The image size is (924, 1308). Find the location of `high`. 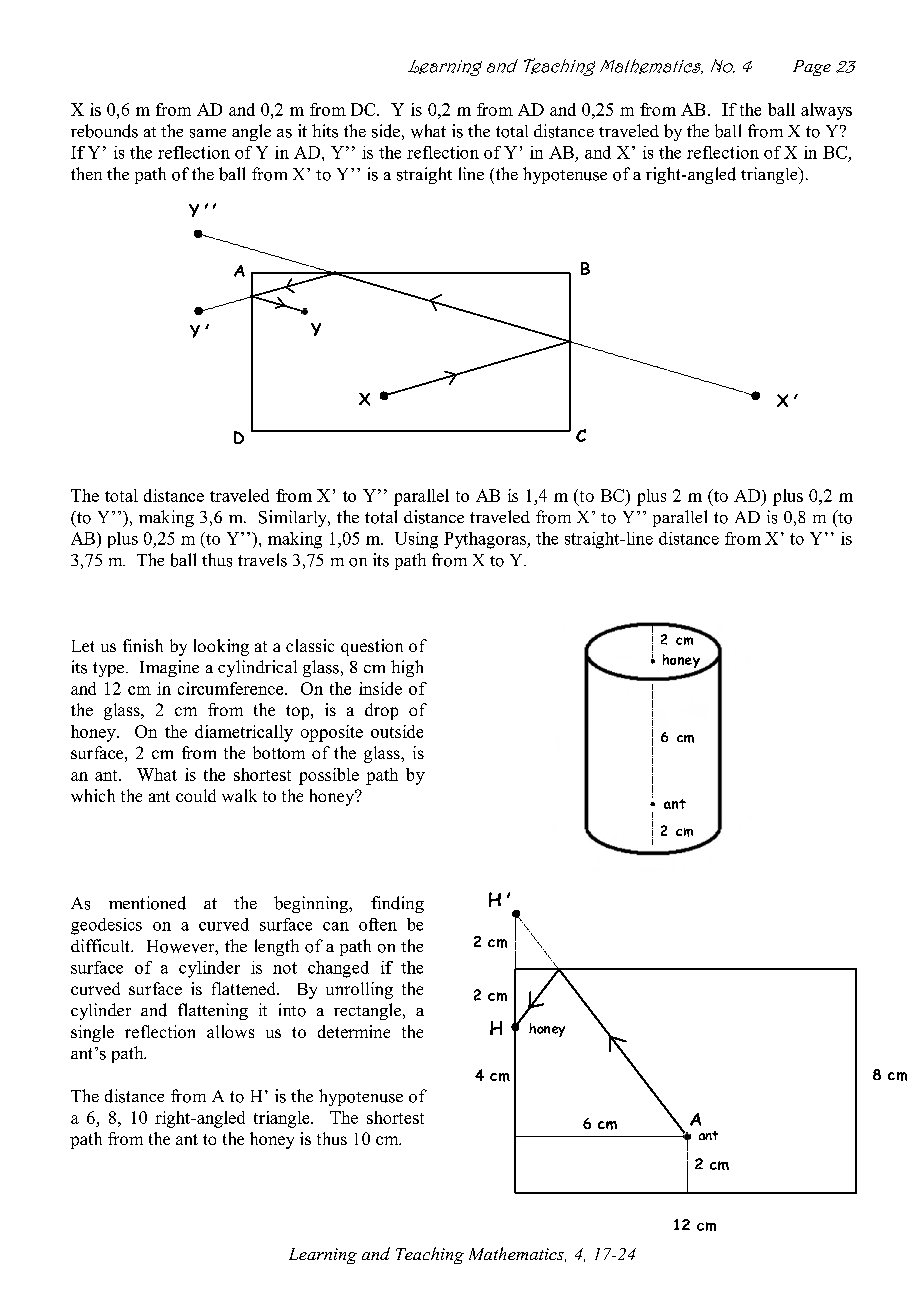

high is located at coordinates (407, 668).
